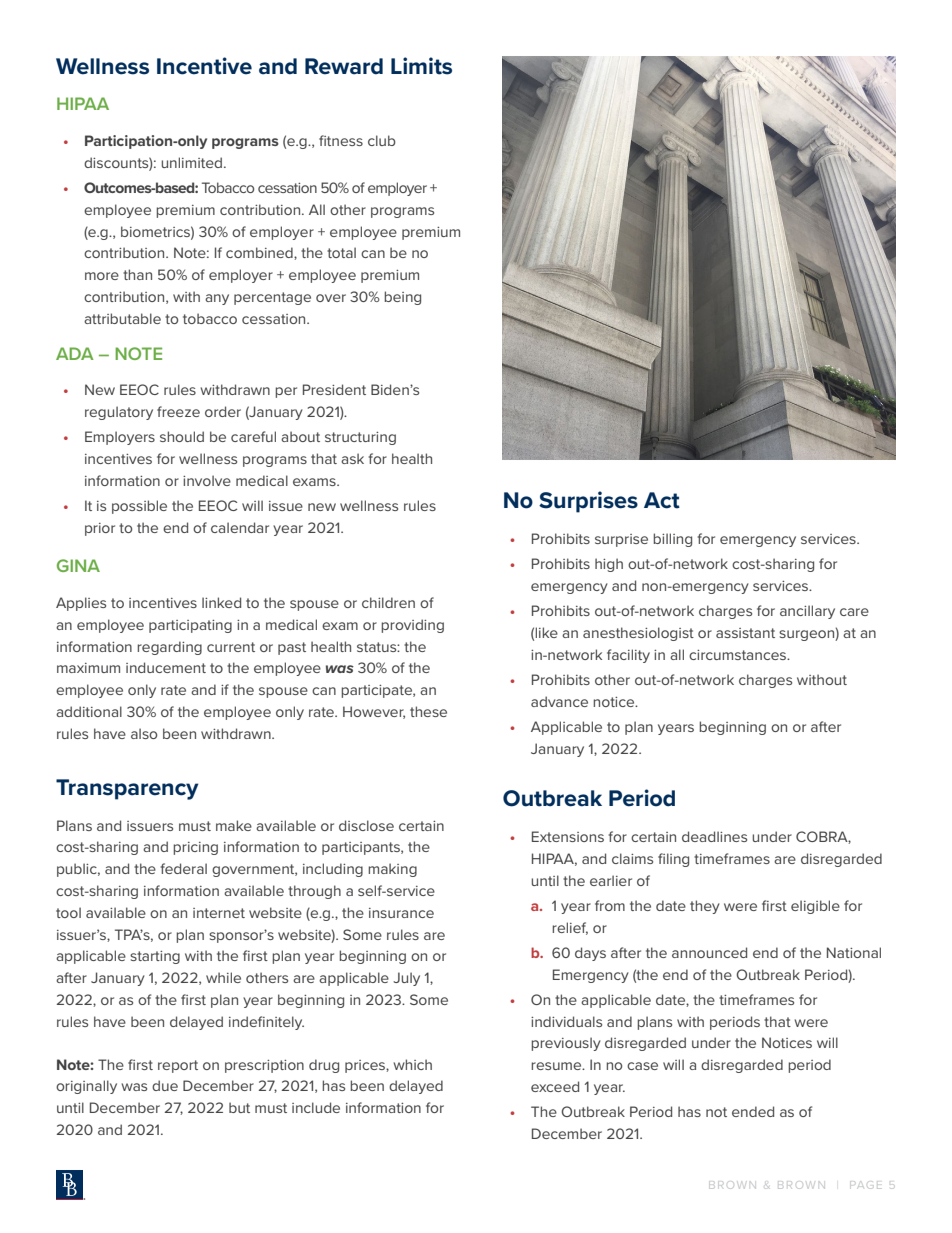  What do you see at coordinates (221, 602) in the page?
I see `linked` at bounding box center [221, 602].
